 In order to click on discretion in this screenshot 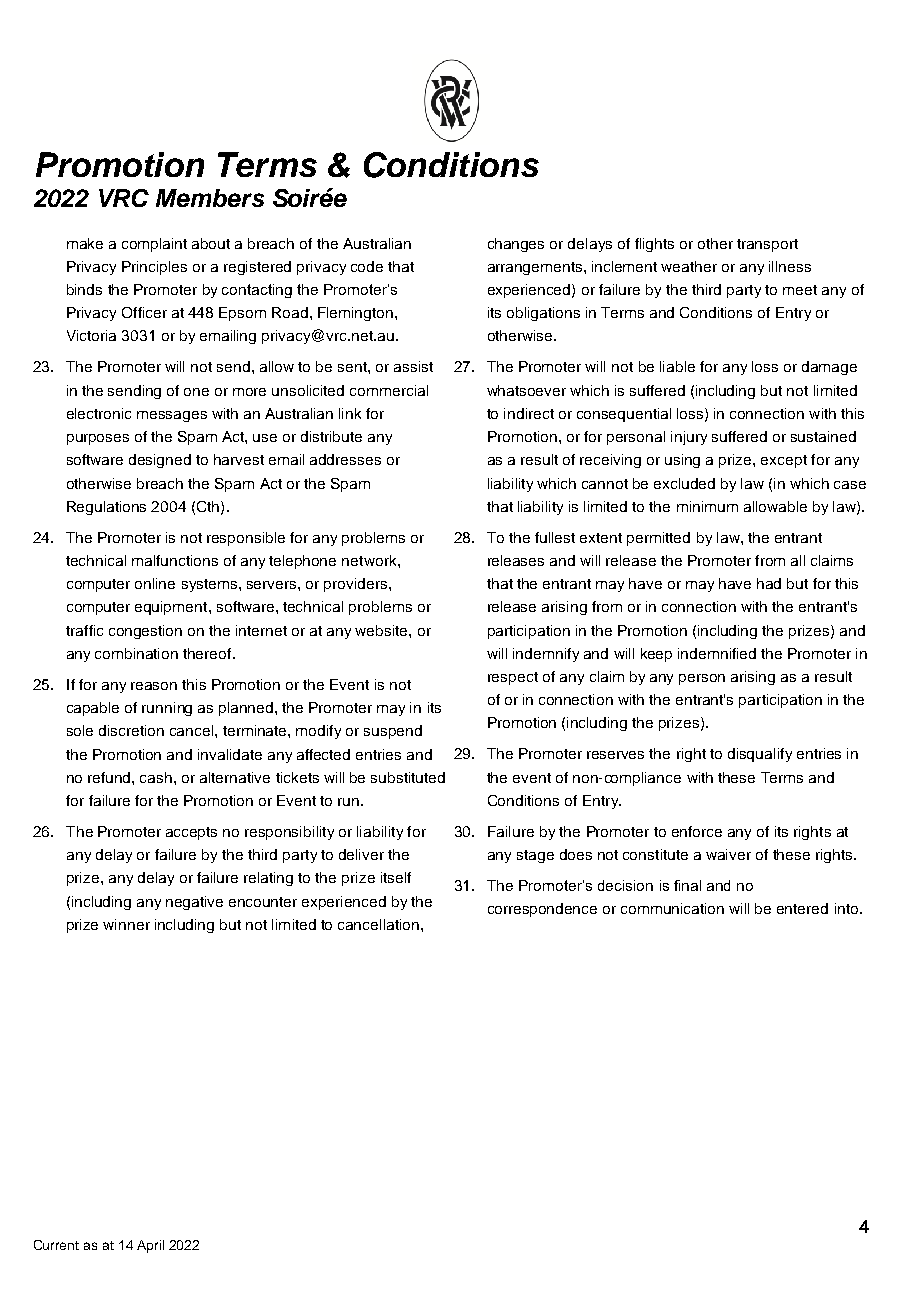, I will do `click(131, 730)`.
